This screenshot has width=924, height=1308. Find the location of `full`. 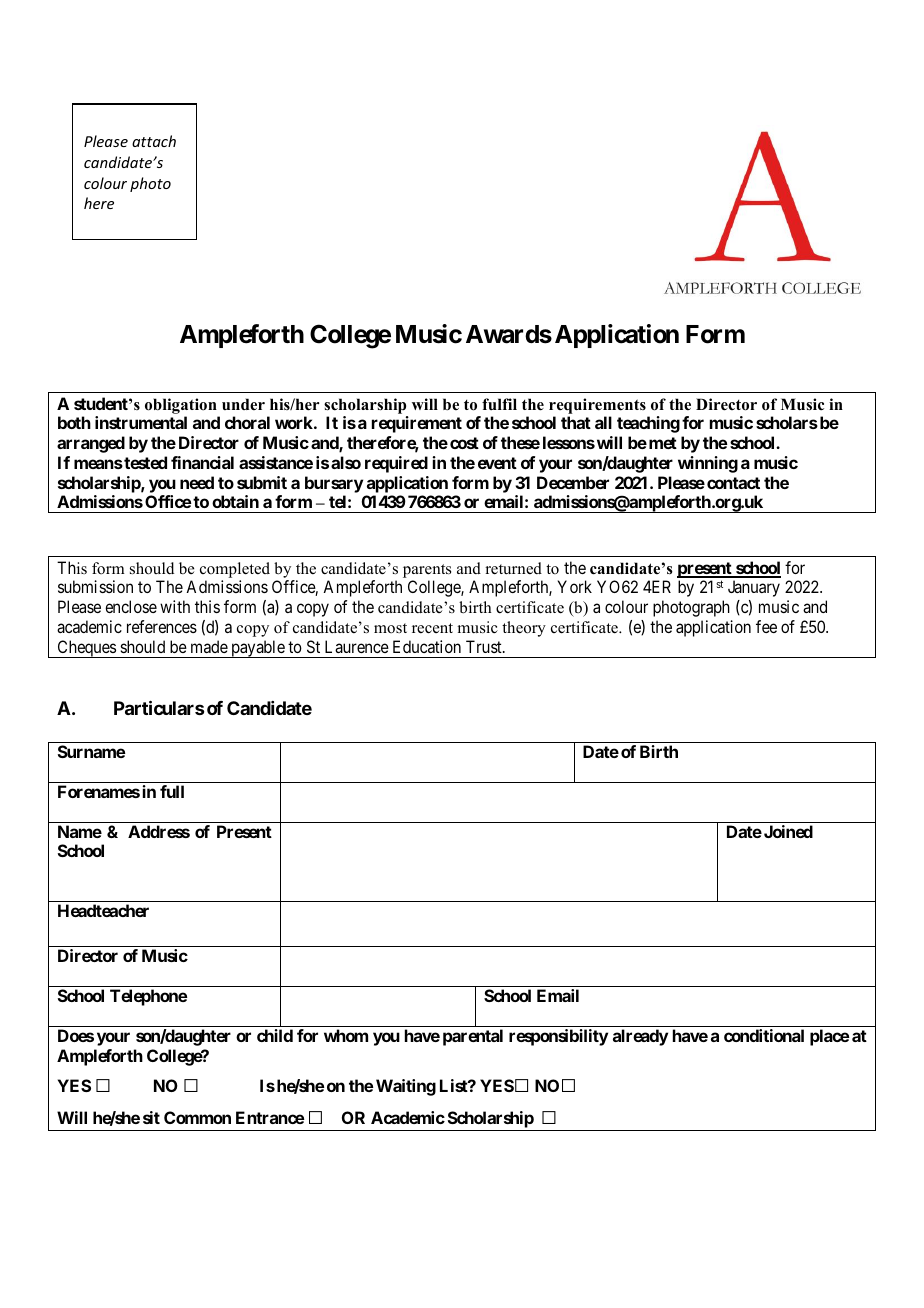

full is located at coordinates (172, 791).
